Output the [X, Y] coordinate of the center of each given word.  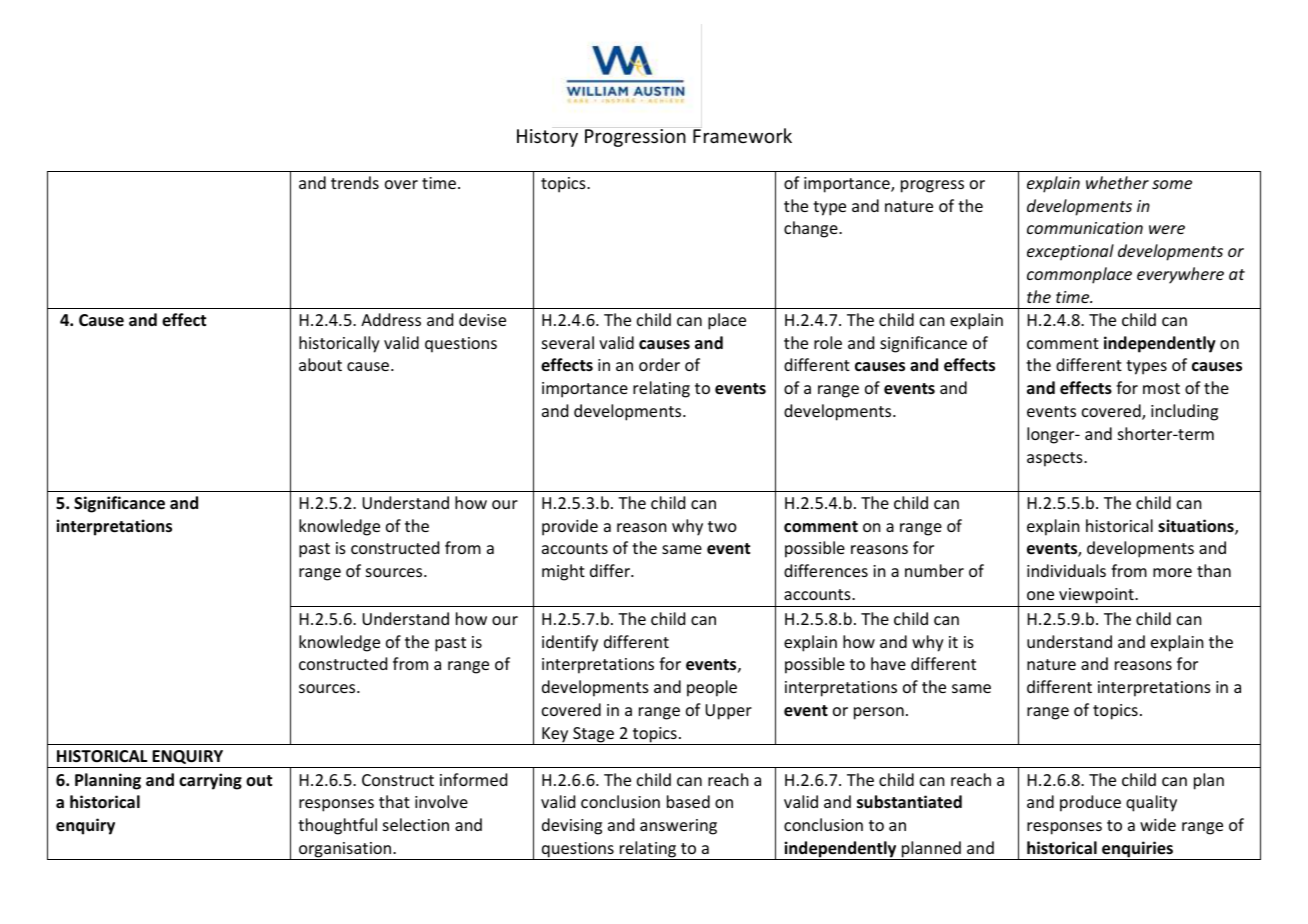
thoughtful [337, 826]
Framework [742, 135]
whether [1117, 182]
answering [678, 827]
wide [1158, 824]
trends [355, 182]
